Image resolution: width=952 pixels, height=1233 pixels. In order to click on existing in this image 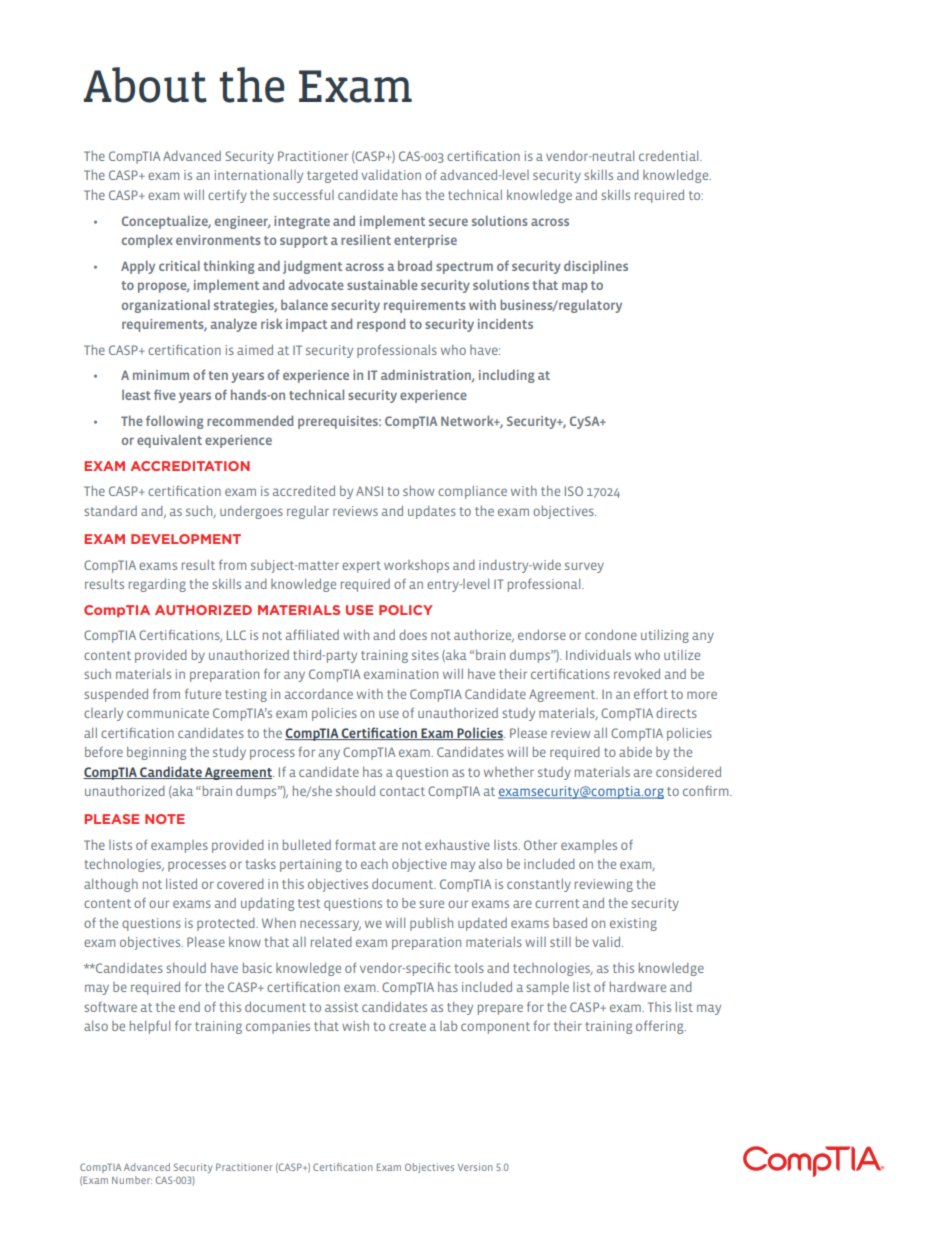, I will do `click(633, 924)`.
